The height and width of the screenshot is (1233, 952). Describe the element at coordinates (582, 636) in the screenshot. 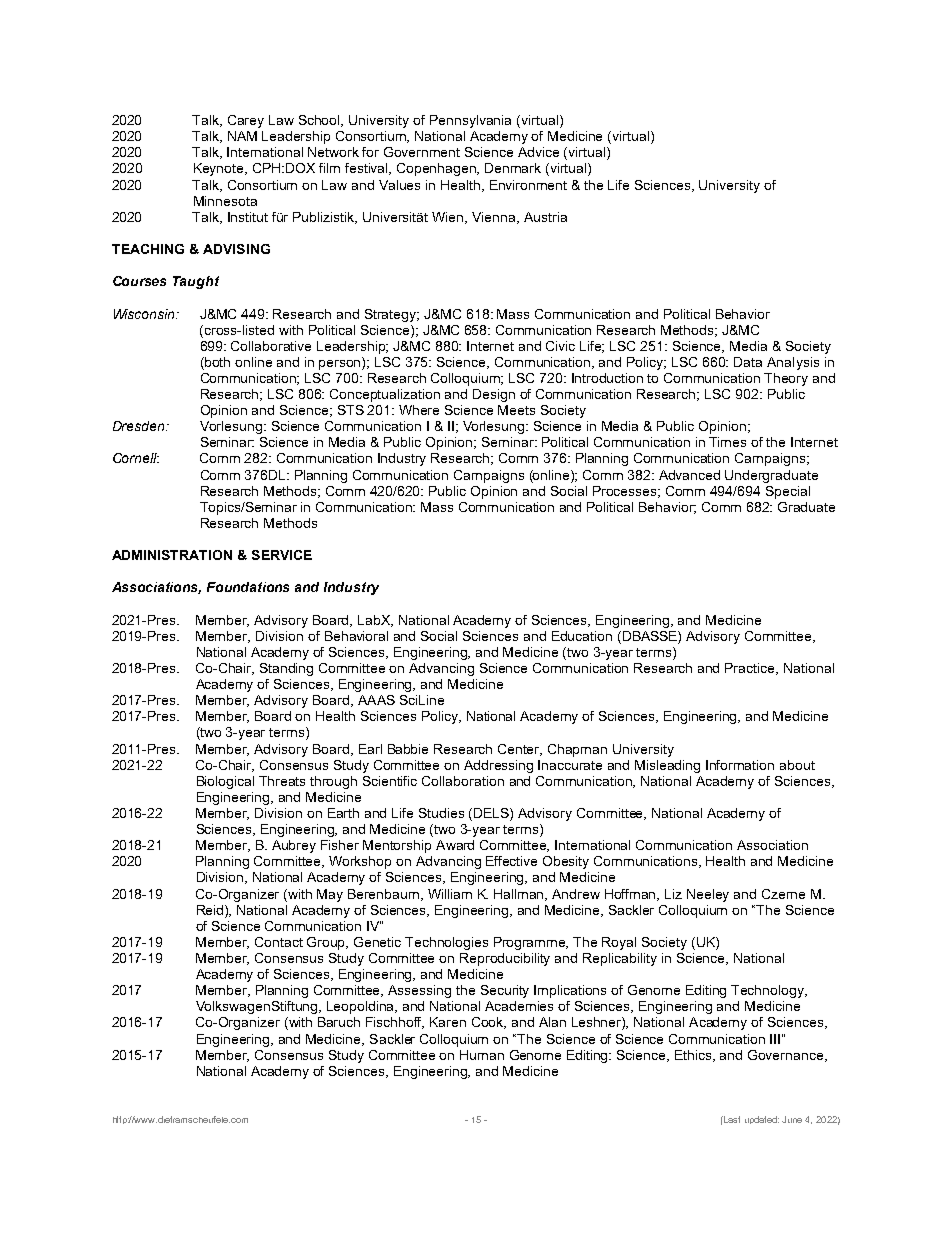

I see `Education` at that location.
